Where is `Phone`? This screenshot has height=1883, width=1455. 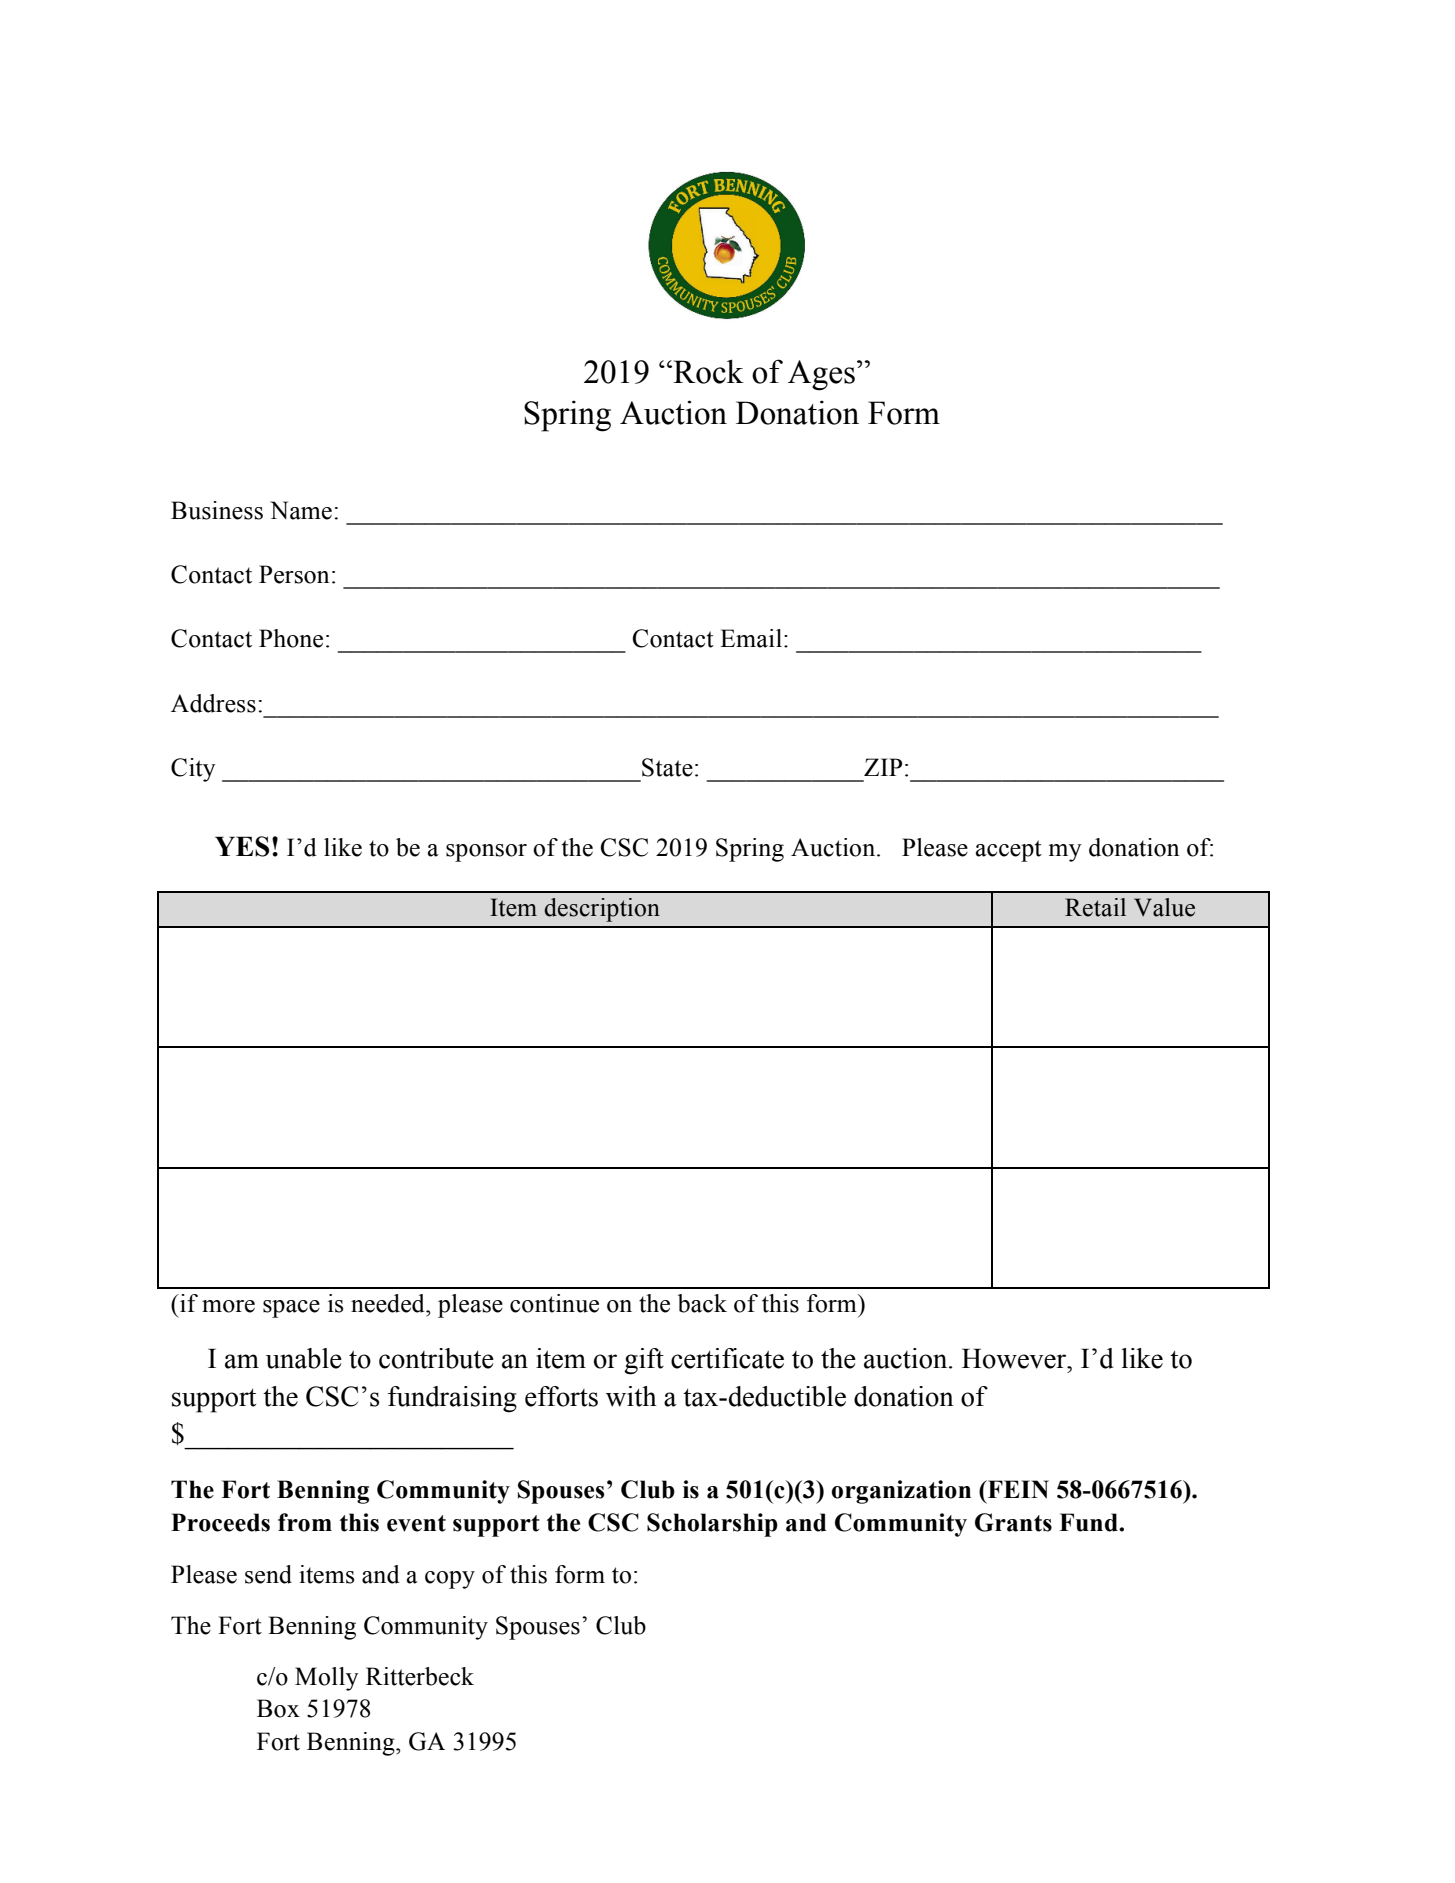
Phone is located at coordinates (291, 638).
